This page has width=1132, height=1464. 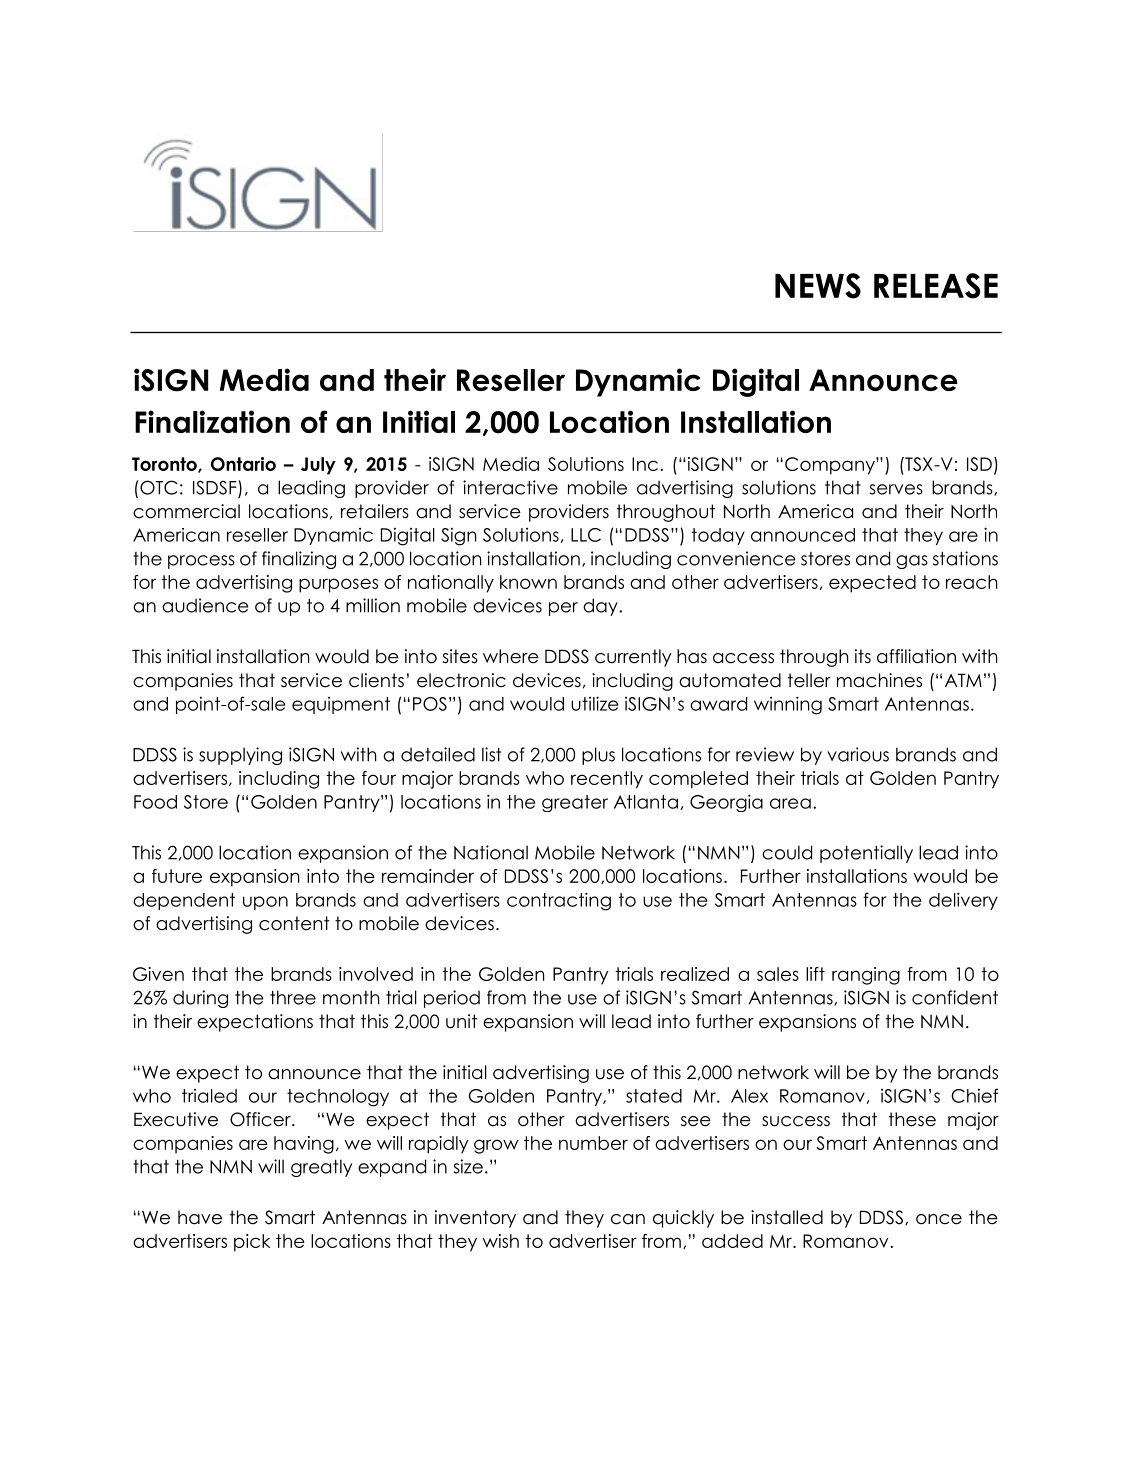 What do you see at coordinates (936, 286) in the page?
I see `RELEASE` at bounding box center [936, 286].
